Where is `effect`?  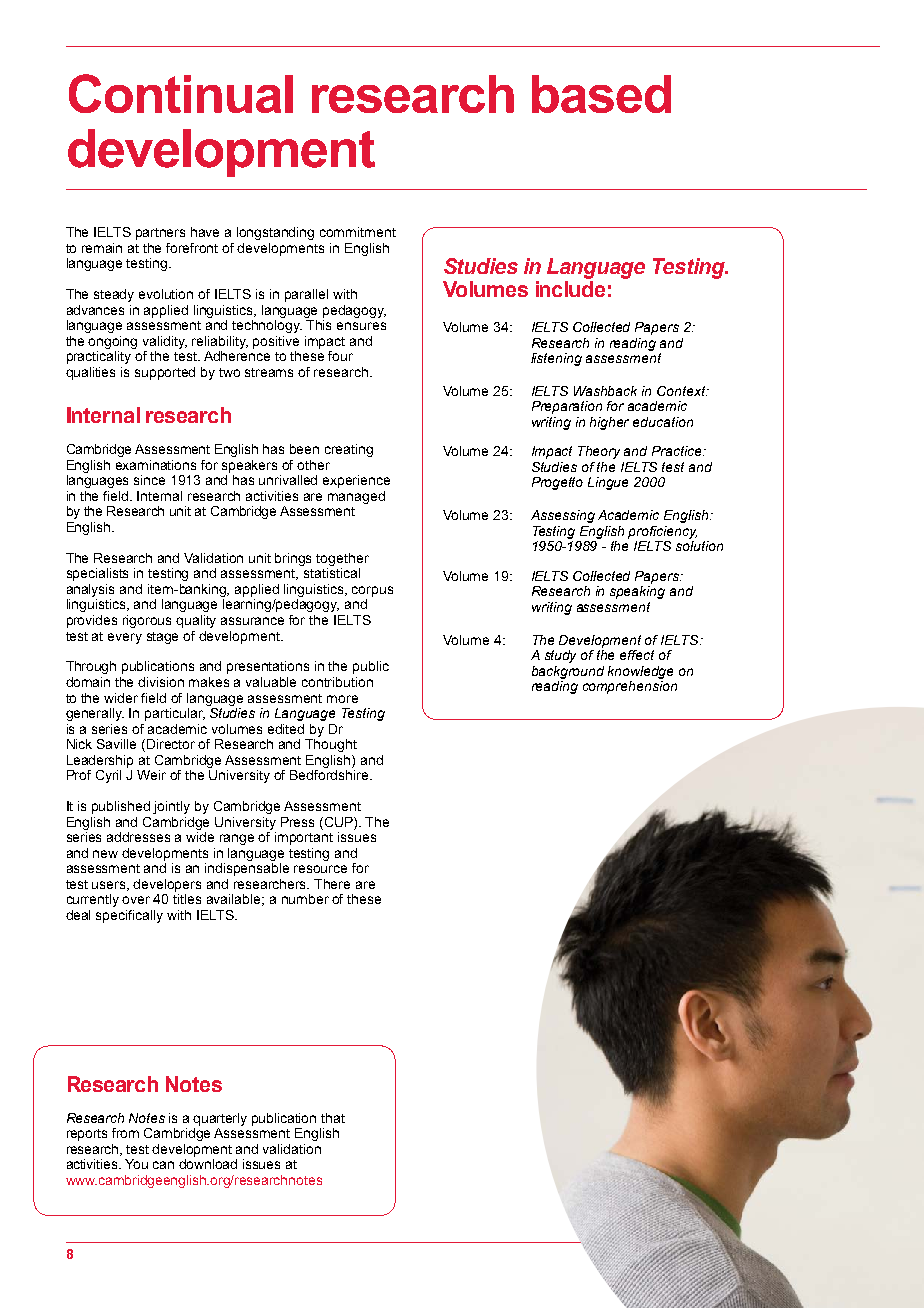
effect is located at coordinates (637, 655).
